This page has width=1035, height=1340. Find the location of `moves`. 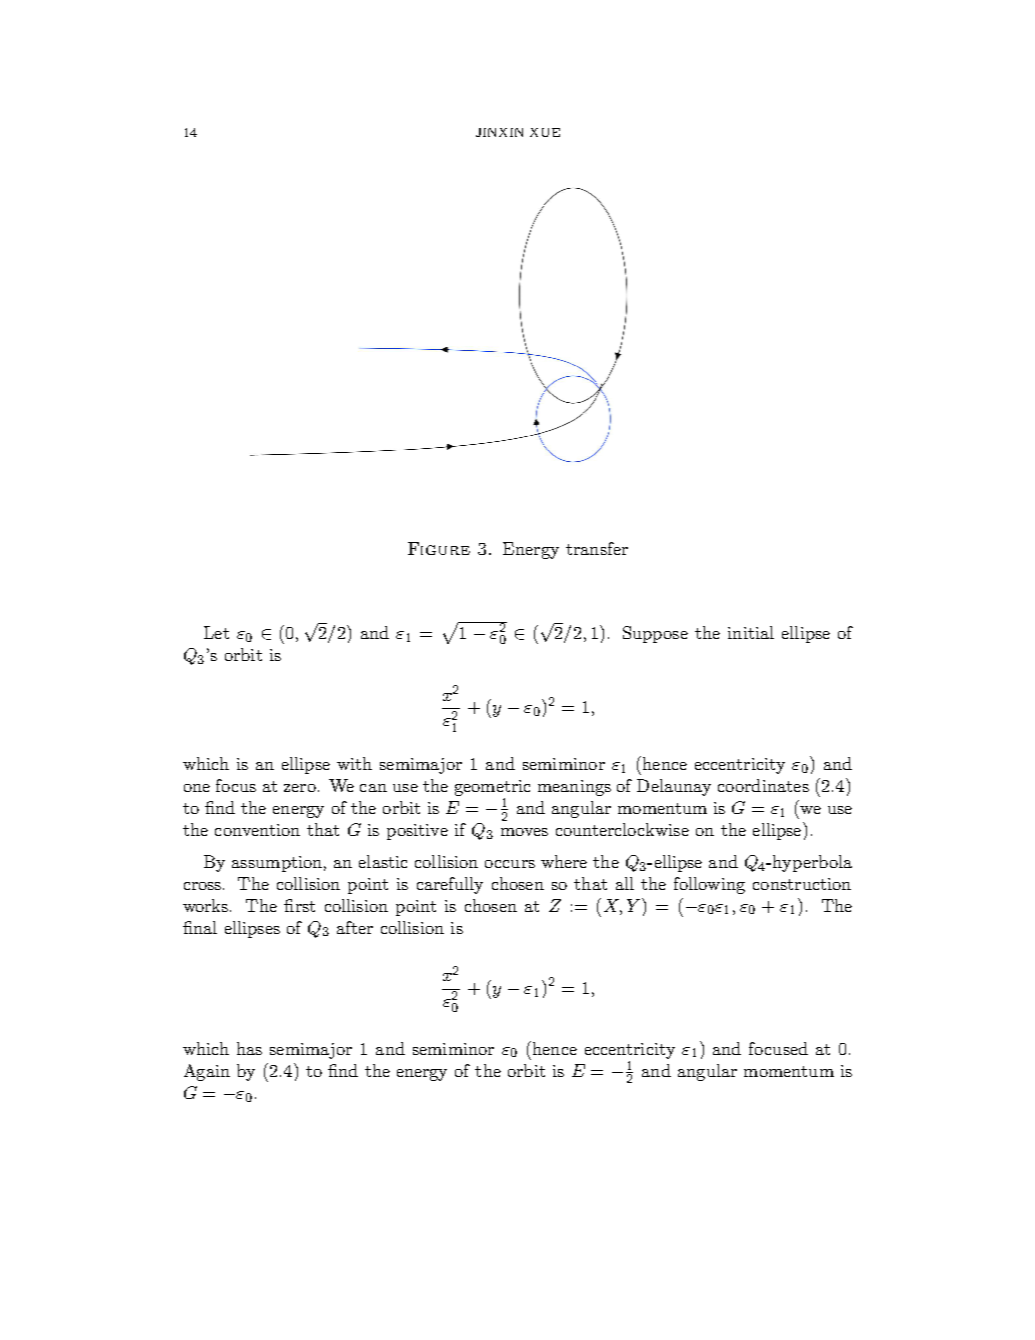

moves is located at coordinates (524, 832).
